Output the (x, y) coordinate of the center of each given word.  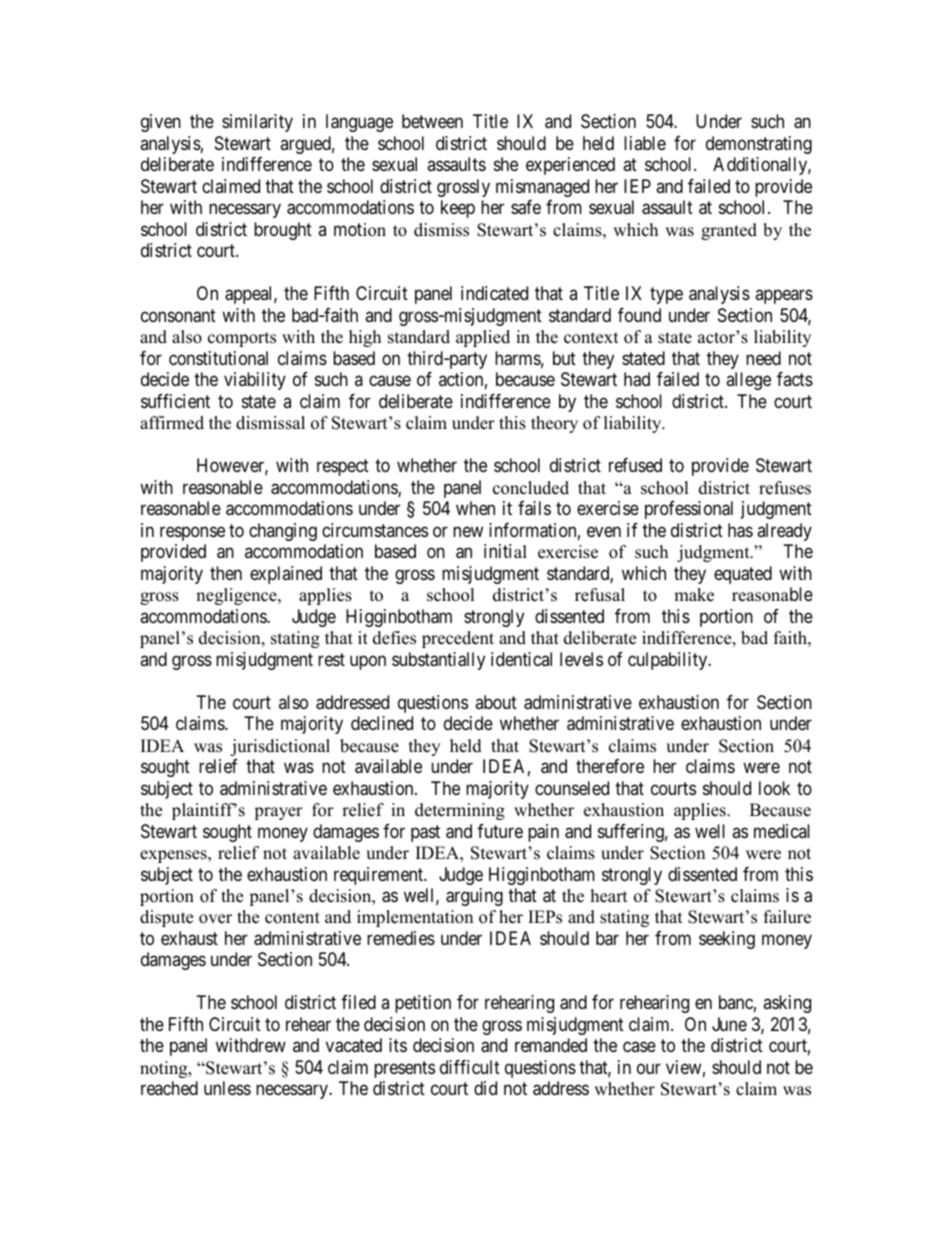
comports (242, 339)
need (763, 358)
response (192, 533)
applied (483, 338)
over (215, 919)
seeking (727, 940)
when (475, 508)
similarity (257, 123)
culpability (669, 661)
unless (227, 1088)
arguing (474, 897)
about (496, 702)
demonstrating (759, 145)
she (506, 164)
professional (689, 510)
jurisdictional (280, 747)
